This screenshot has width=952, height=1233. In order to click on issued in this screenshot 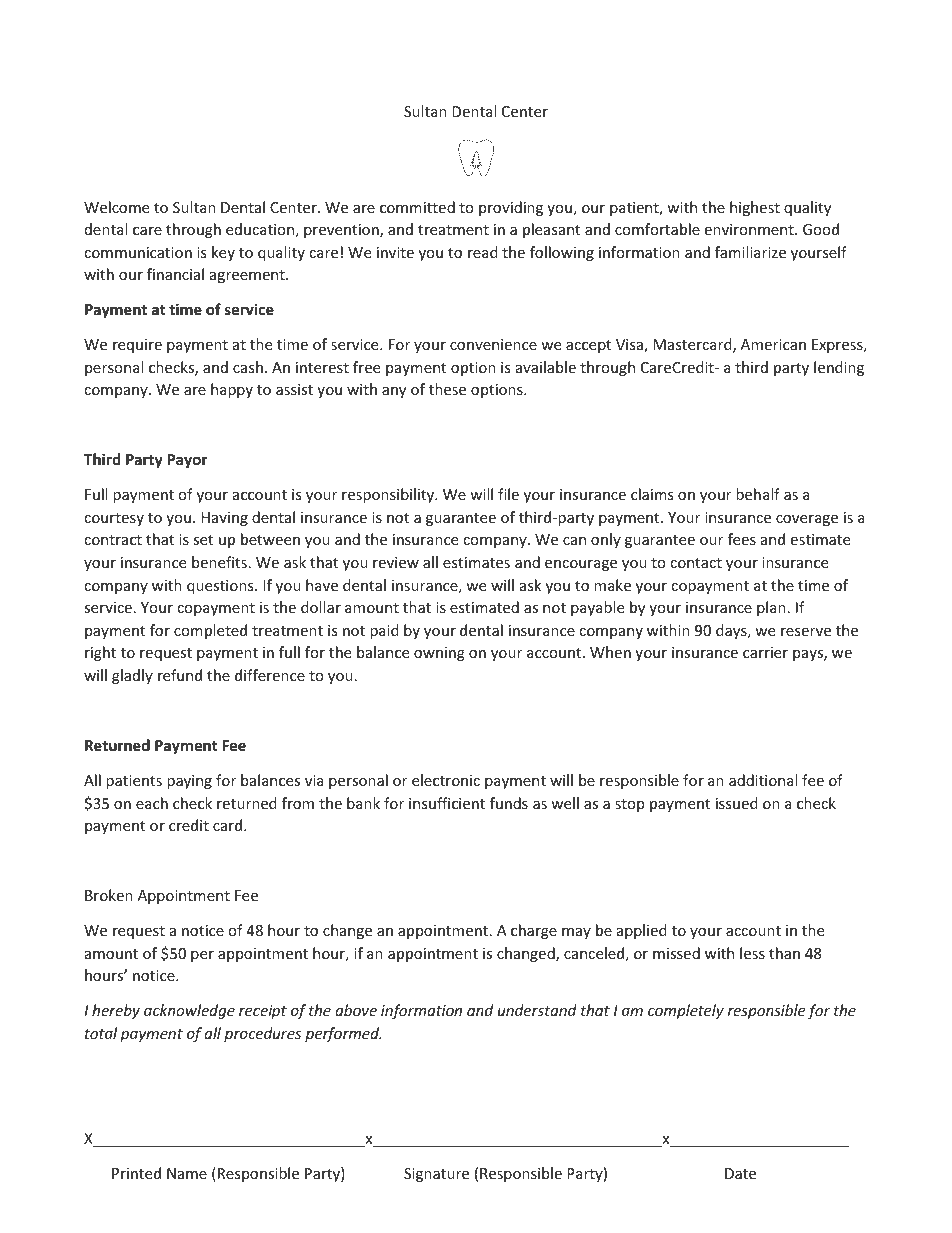, I will do `click(737, 803)`.
